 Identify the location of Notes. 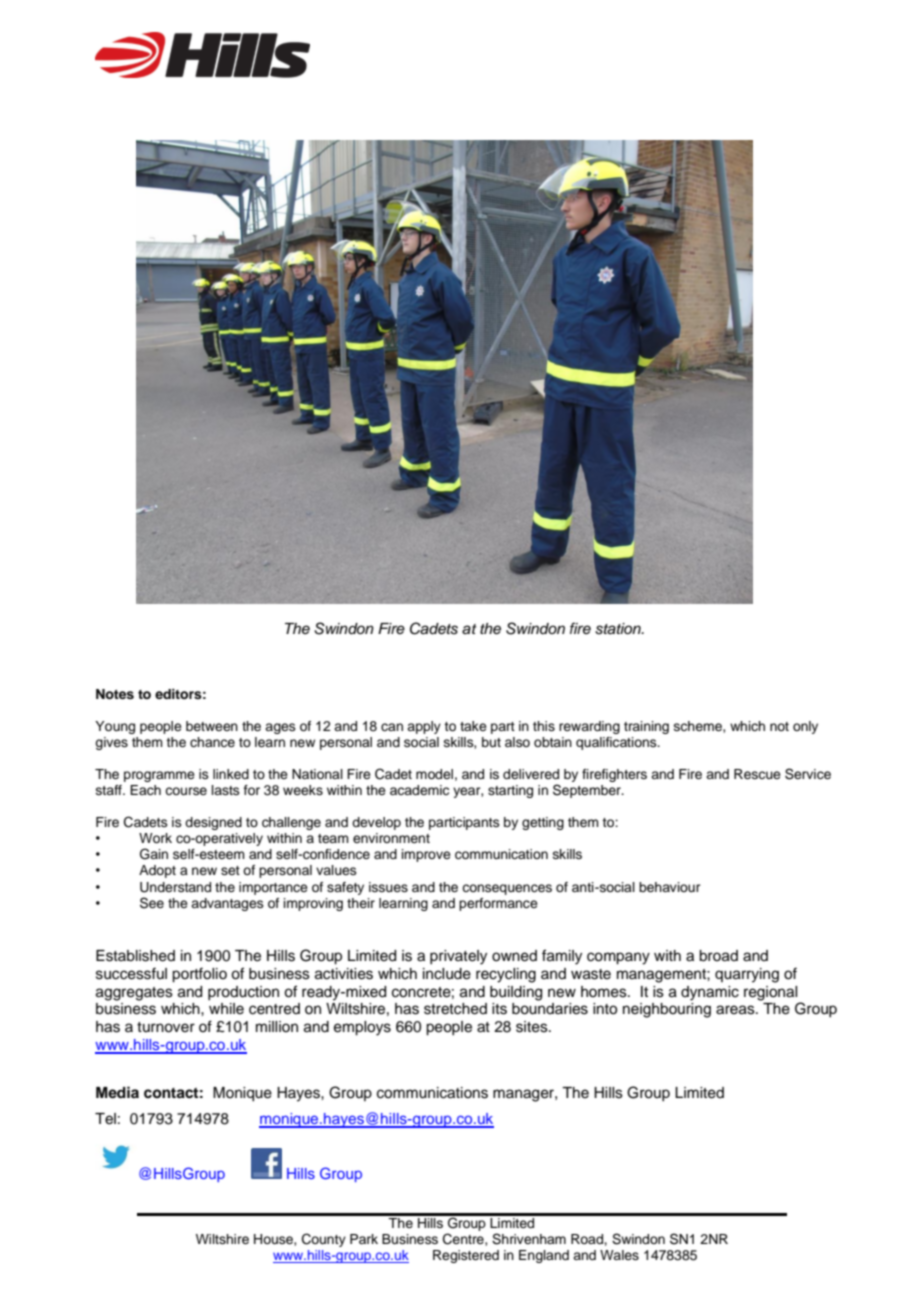
(115, 694).
